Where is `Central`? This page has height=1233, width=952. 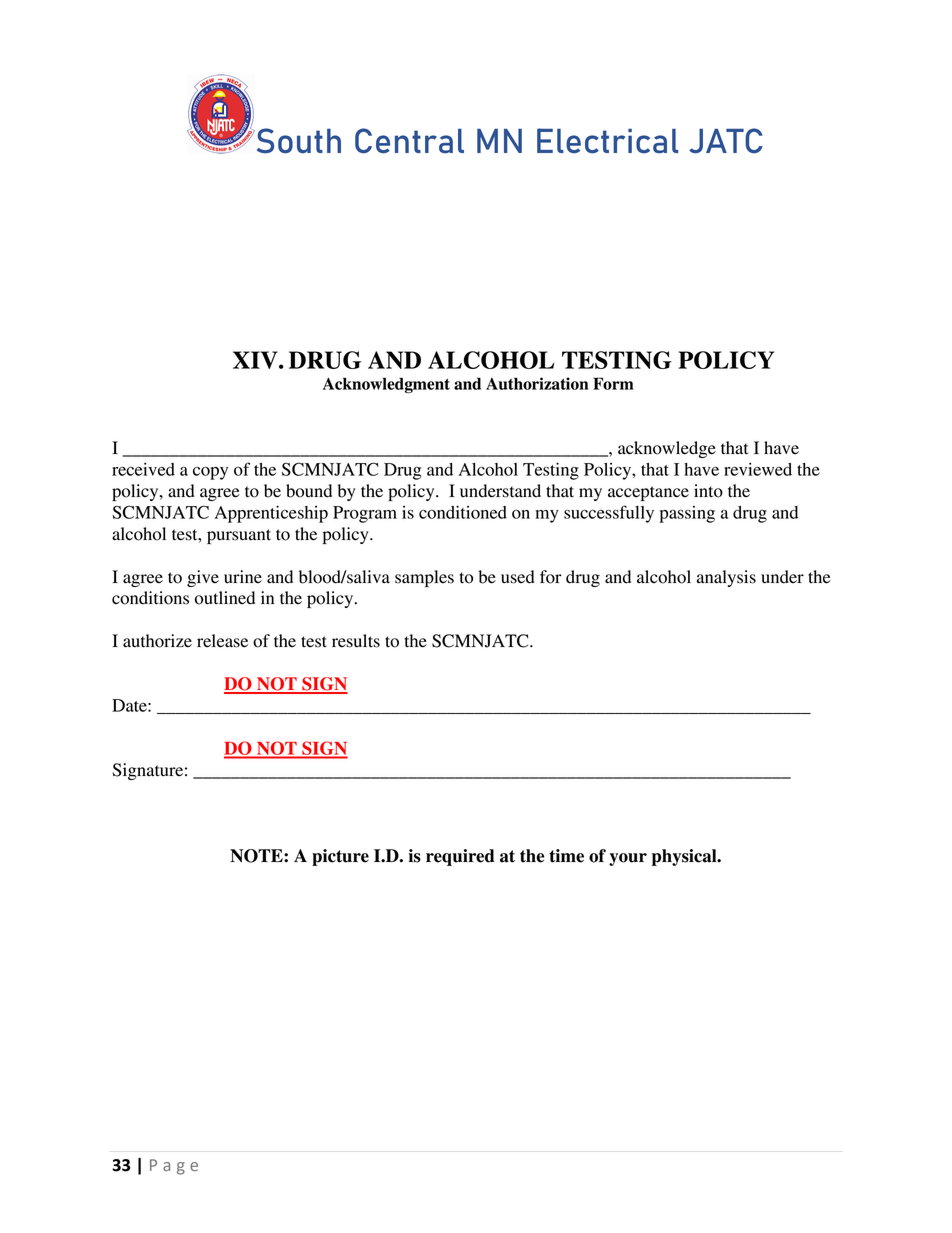 Central is located at coordinates (409, 141).
